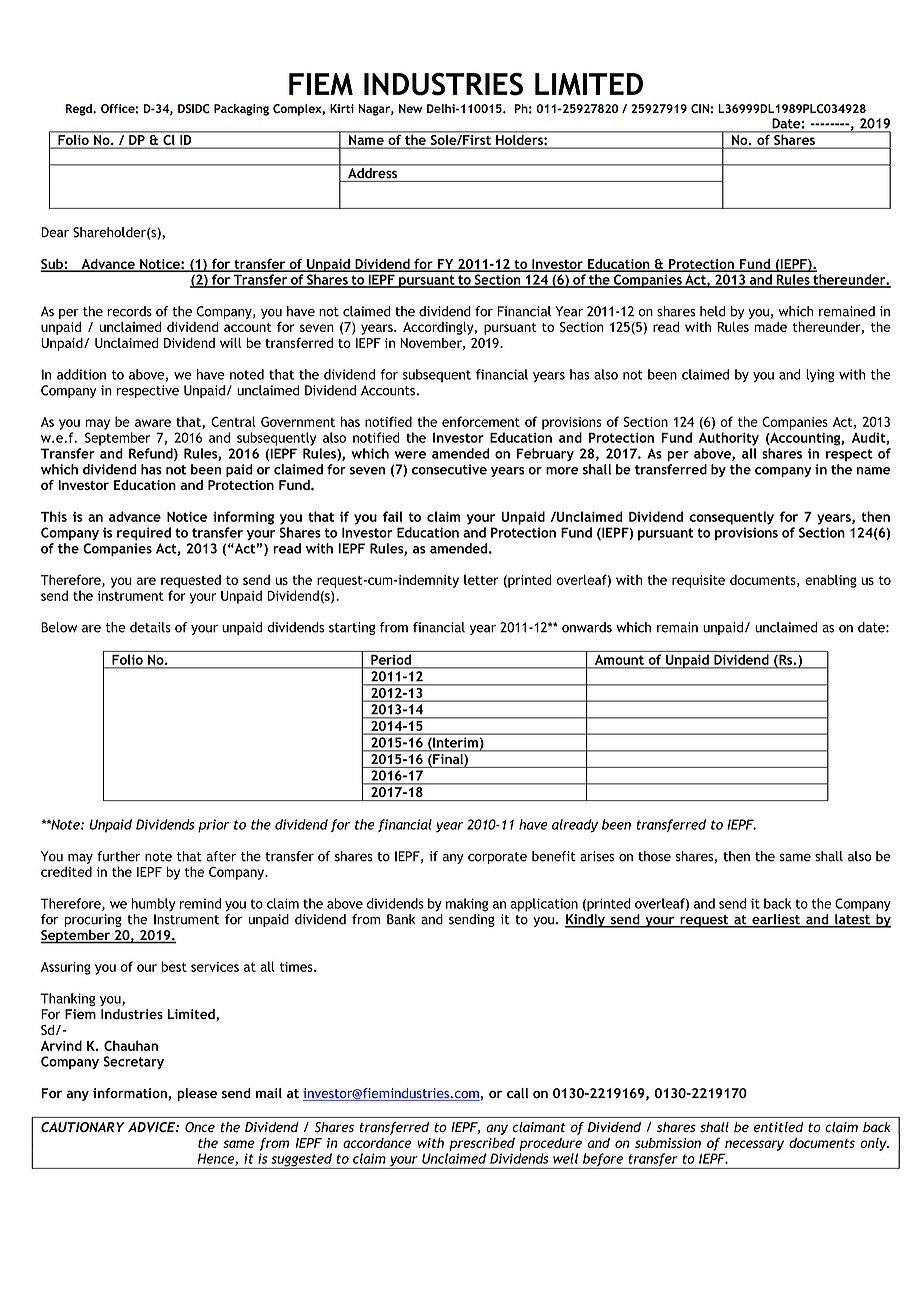  Describe the element at coordinates (467, 905) in the image. I see `making` at that location.
